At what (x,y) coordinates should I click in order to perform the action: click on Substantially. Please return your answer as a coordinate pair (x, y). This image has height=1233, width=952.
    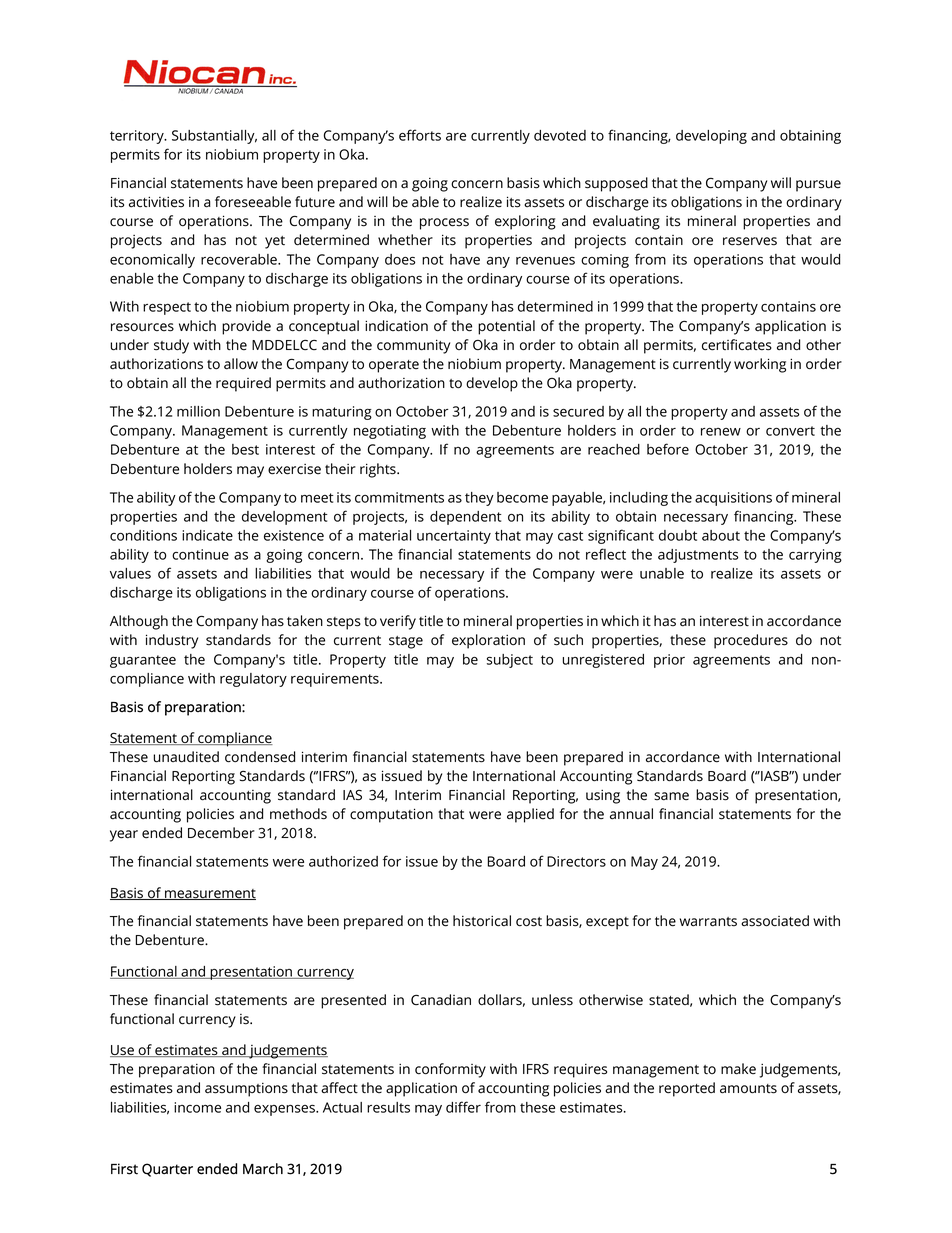
    Looking at the image, I should click on (214, 137).
